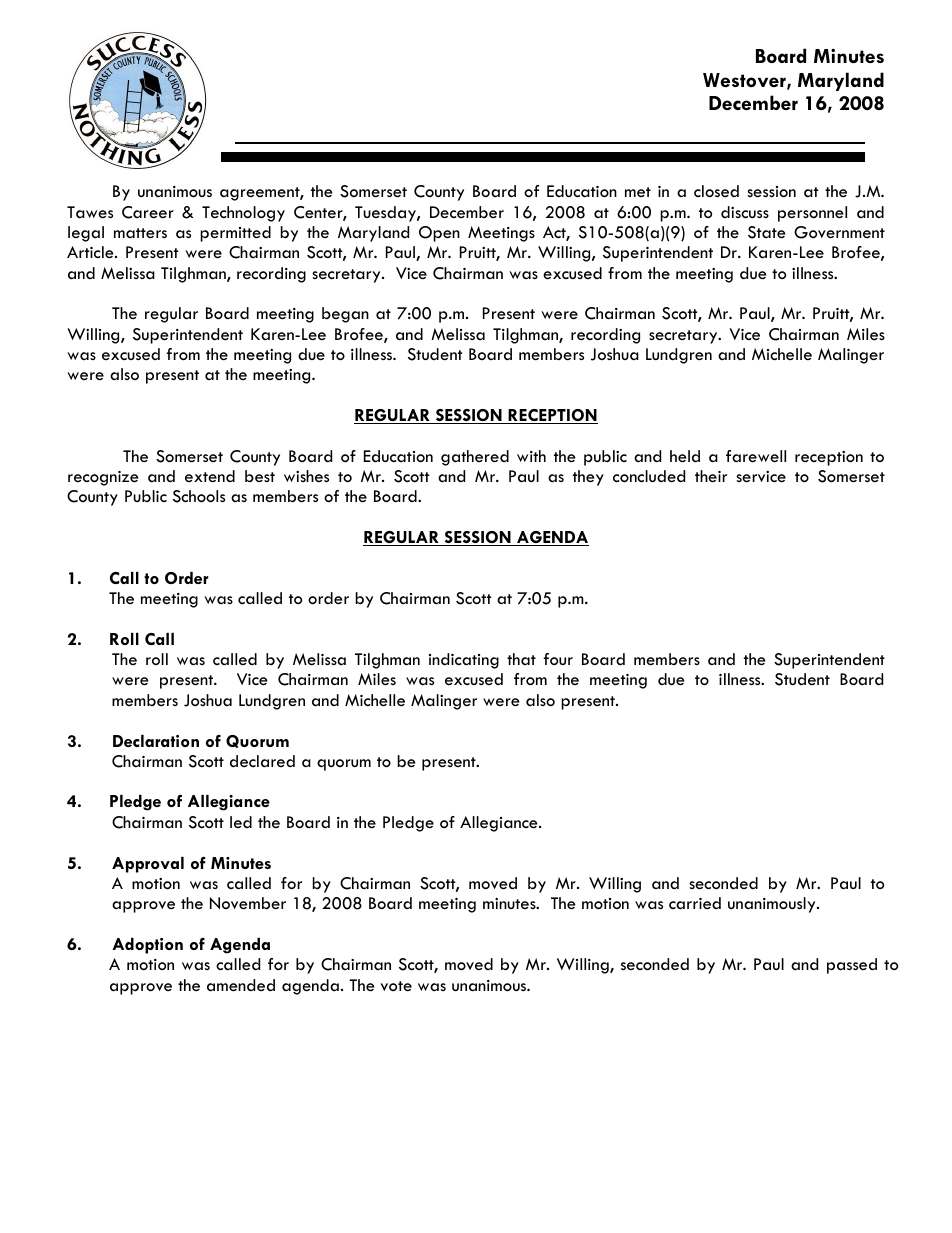 Image resolution: width=952 pixels, height=1233 pixels. I want to click on indicating, so click(464, 661).
